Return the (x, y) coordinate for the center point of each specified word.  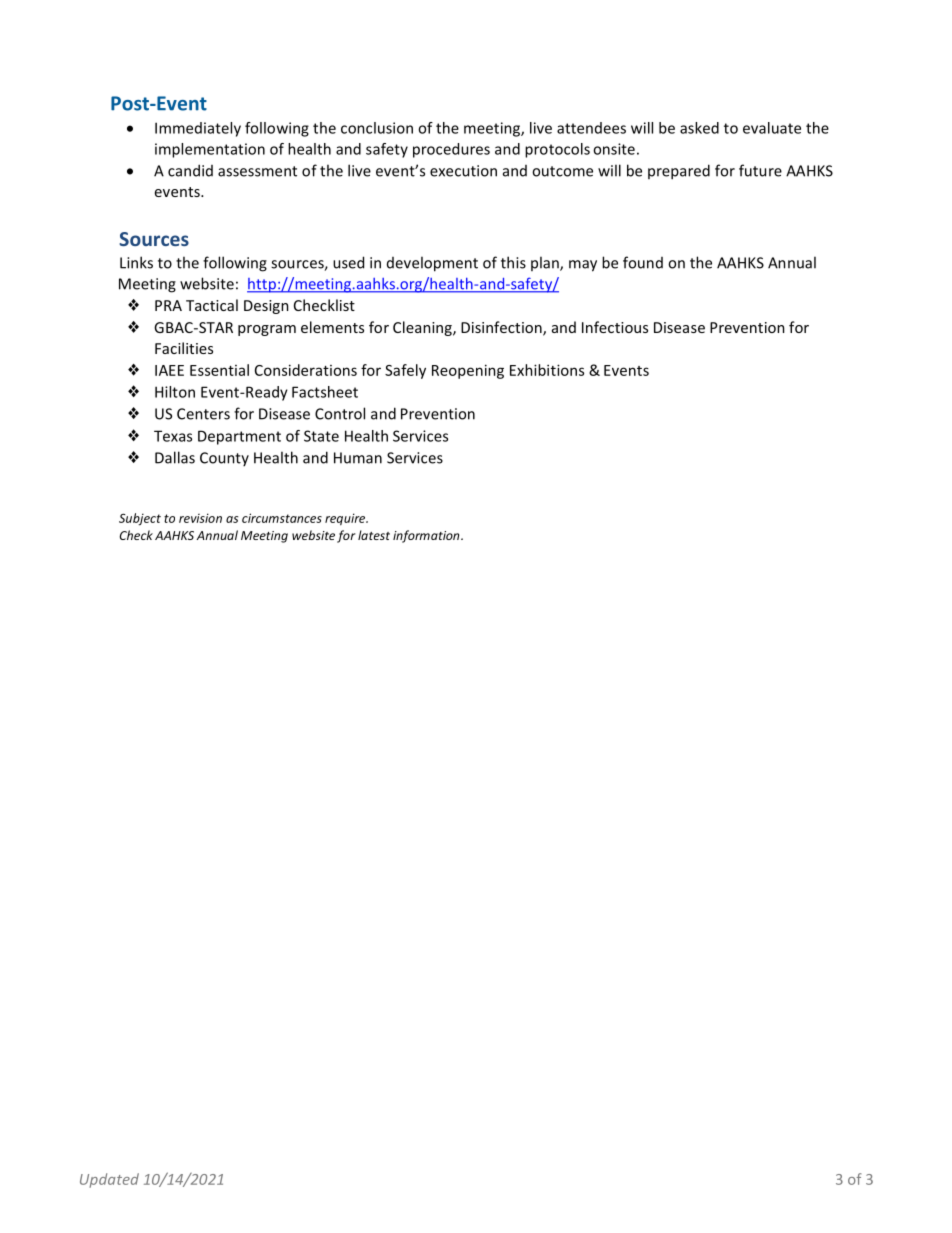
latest (374, 535)
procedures (451, 150)
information (427, 536)
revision (200, 518)
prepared (679, 172)
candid (190, 170)
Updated (109, 1180)
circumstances (282, 518)
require (346, 519)
